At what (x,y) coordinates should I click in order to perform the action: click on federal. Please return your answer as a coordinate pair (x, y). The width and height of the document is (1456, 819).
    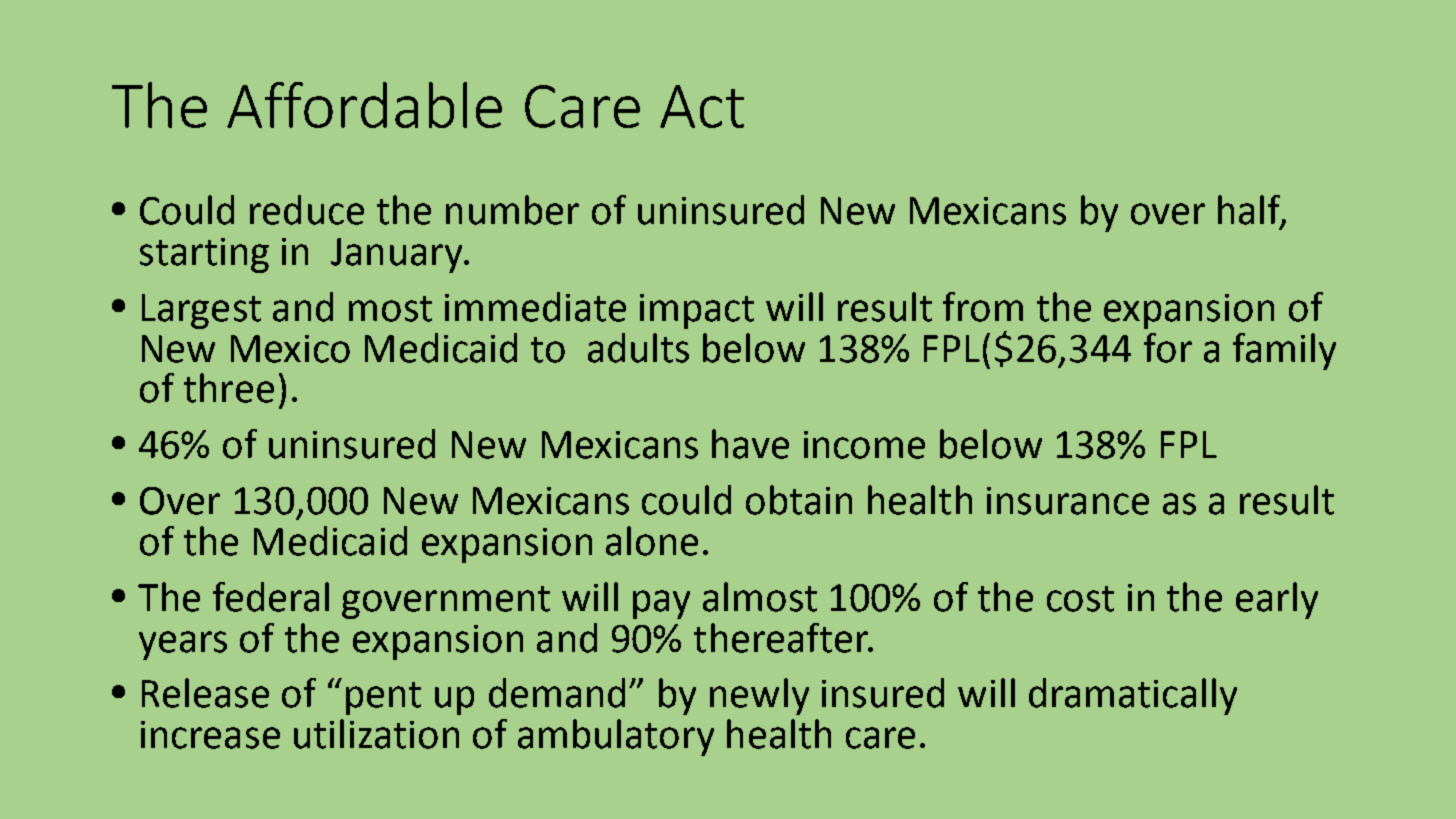
    Looking at the image, I should click on (271, 597).
